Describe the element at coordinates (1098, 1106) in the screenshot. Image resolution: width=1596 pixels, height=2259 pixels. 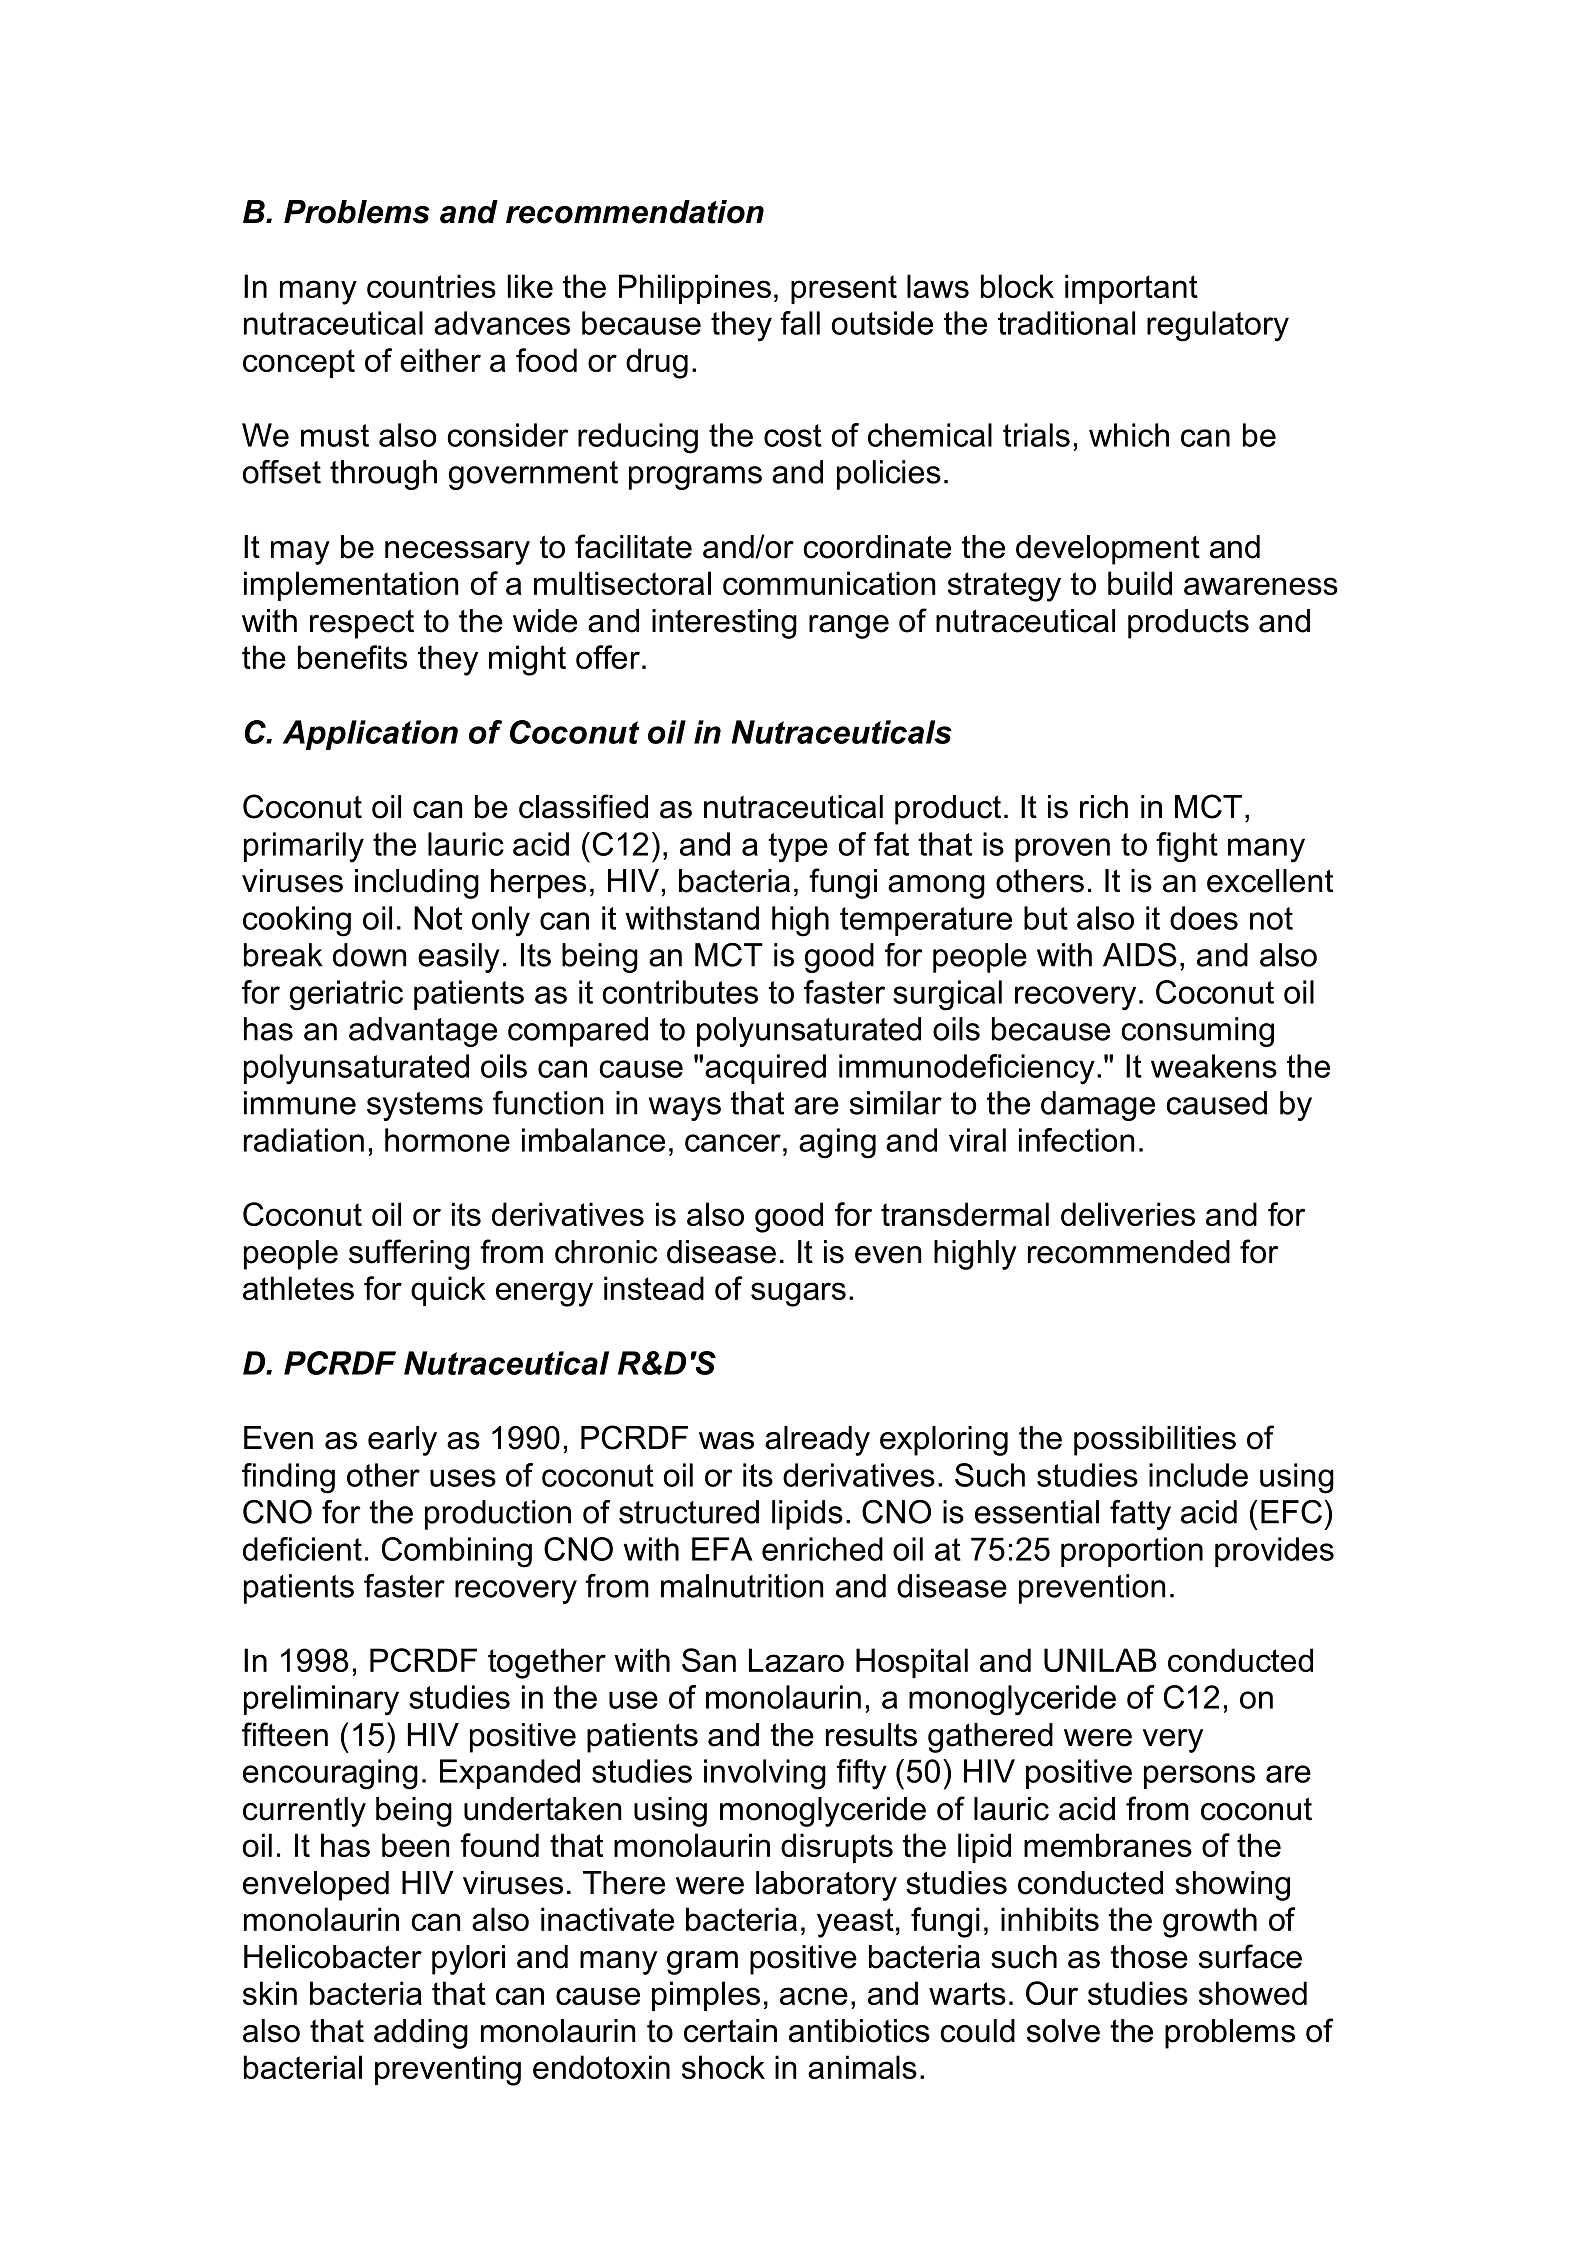
I see `damage` at that location.
